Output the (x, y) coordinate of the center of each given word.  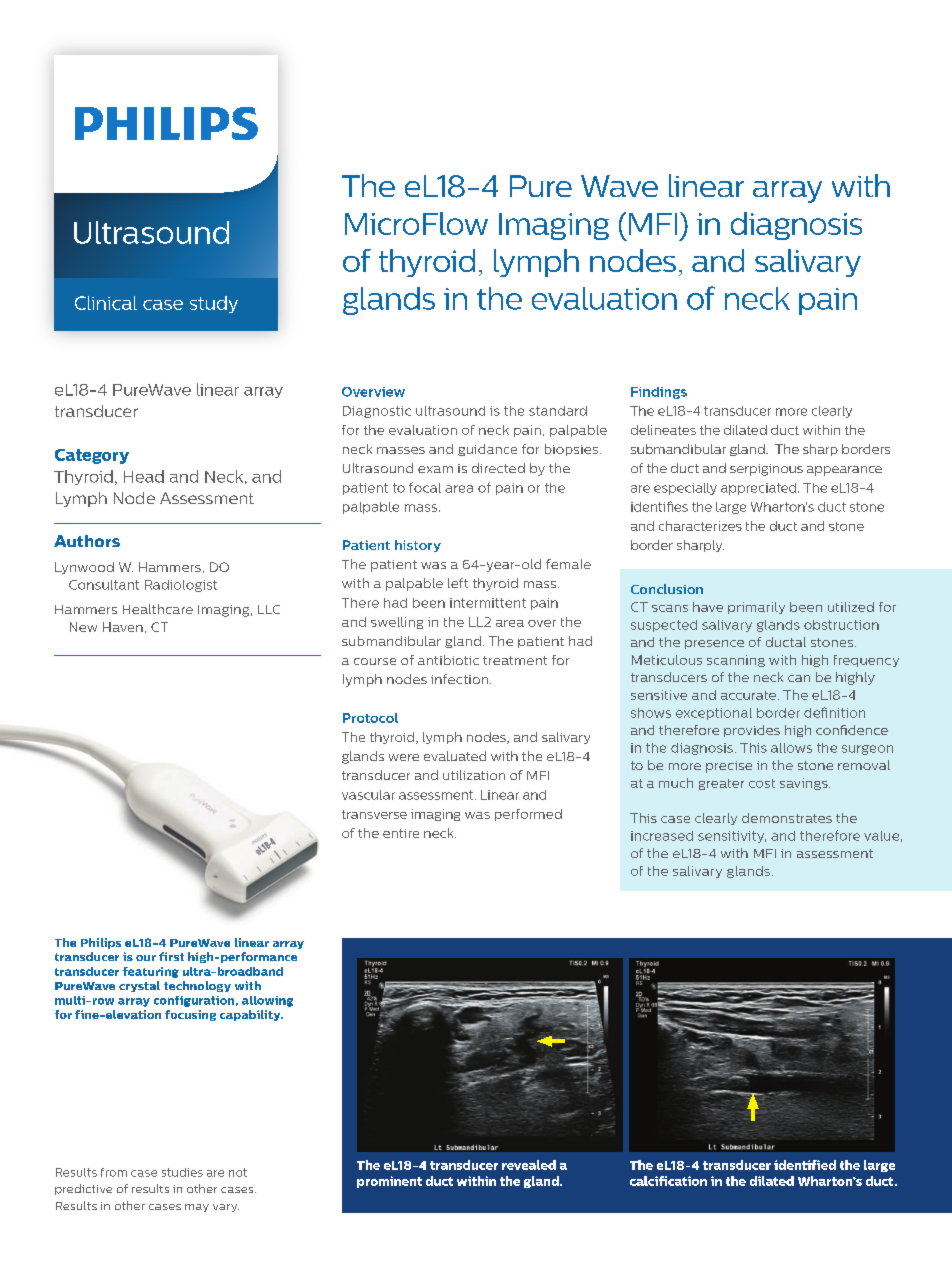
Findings (659, 393)
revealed (529, 1165)
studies (182, 1172)
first (171, 956)
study (214, 304)
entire (401, 833)
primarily (756, 608)
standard (558, 411)
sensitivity (732, 837)
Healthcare (158, 609)
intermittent (488, 603)
